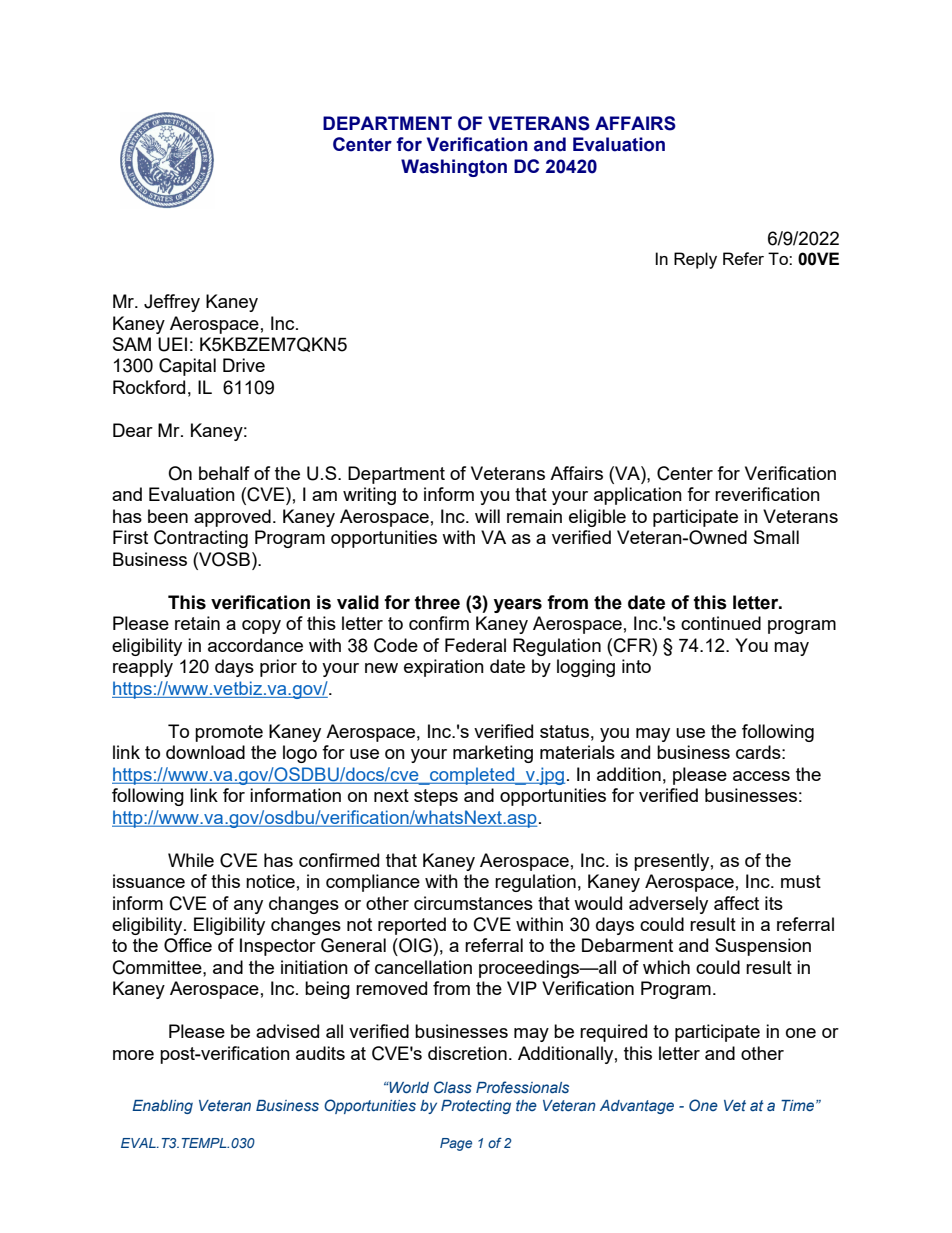 The image size is (952, 1233). What do you see at coordinates (475, 645) in the screenshot?
I see `Federal` at bounding box center [475, 645].
